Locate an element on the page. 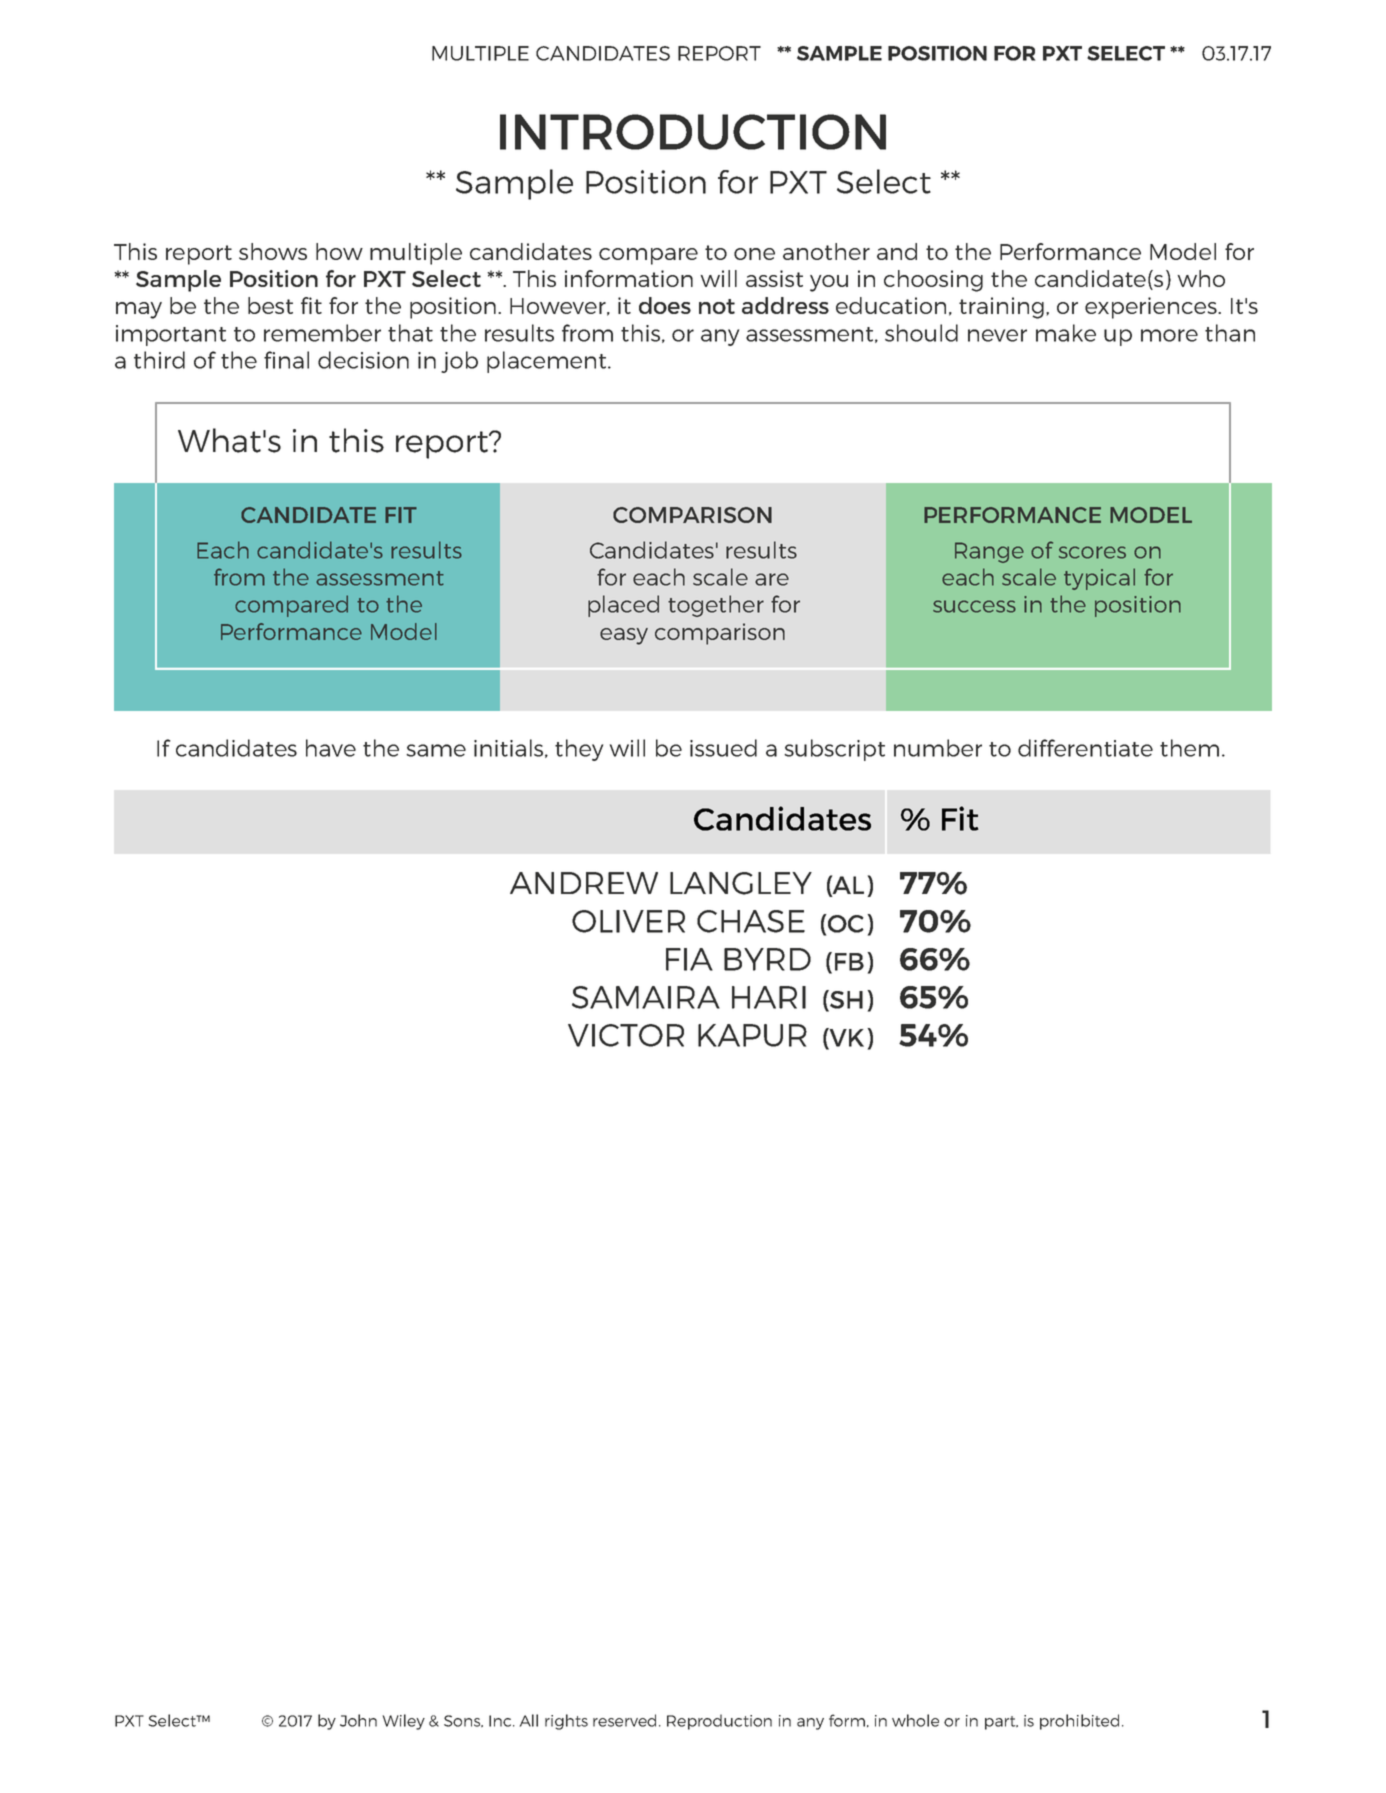 This image has width=1386, height=1793. shows is located at coordinates (273, 251).
